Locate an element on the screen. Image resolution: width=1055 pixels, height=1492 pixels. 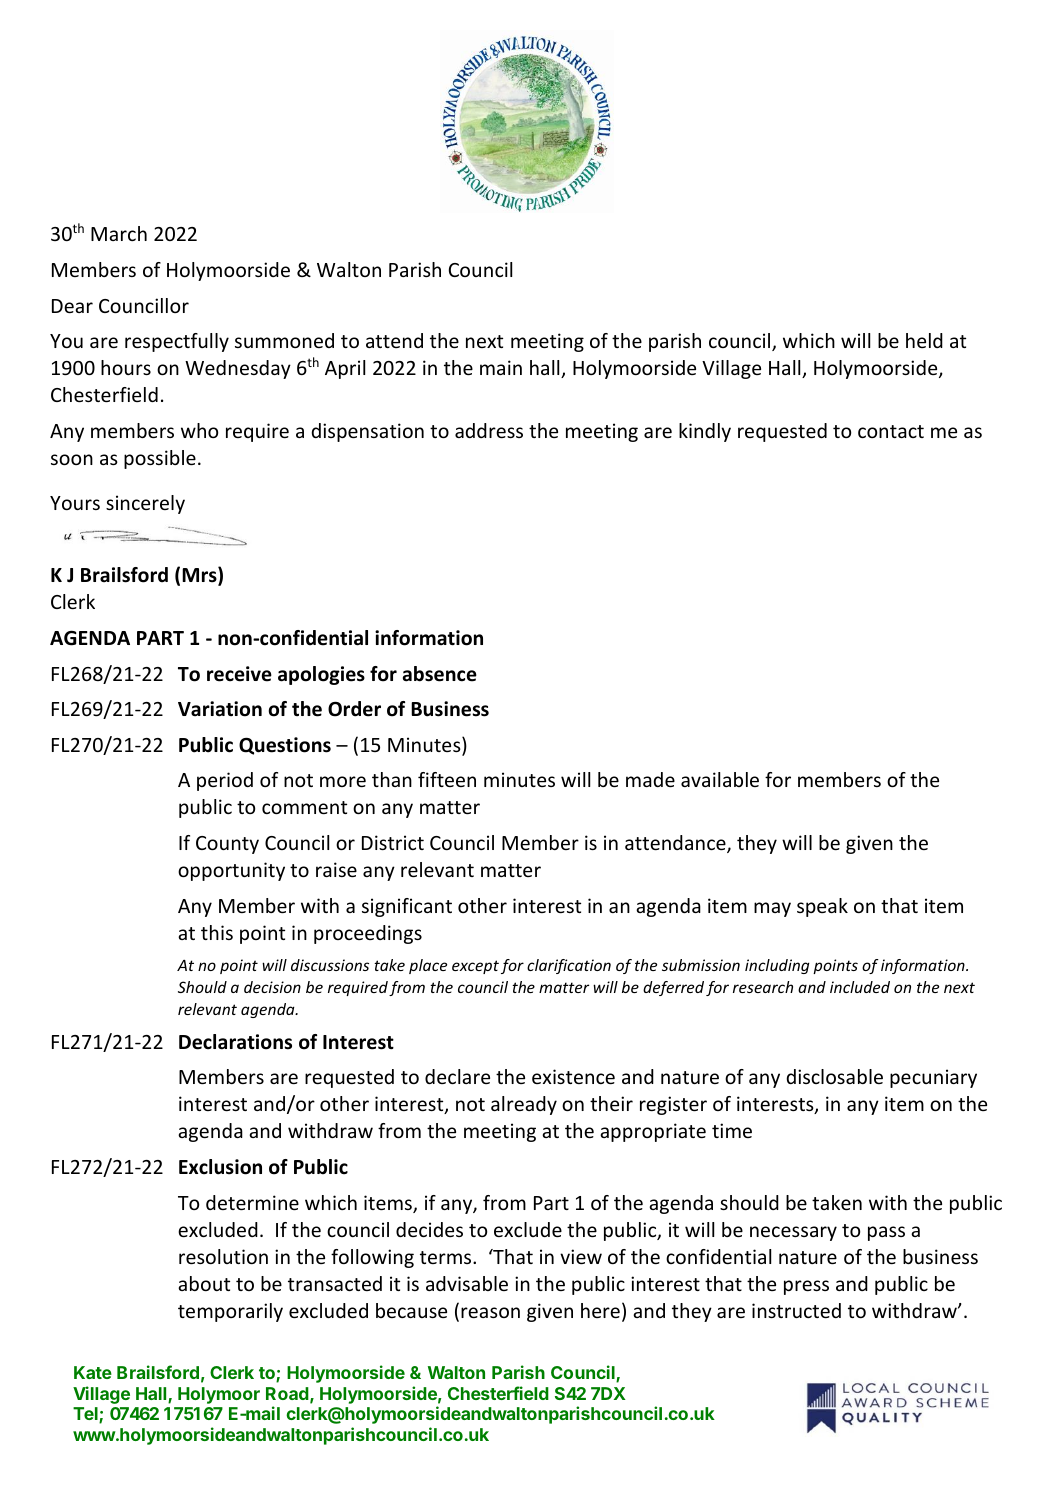
March is located at coordinates (119, 233).
